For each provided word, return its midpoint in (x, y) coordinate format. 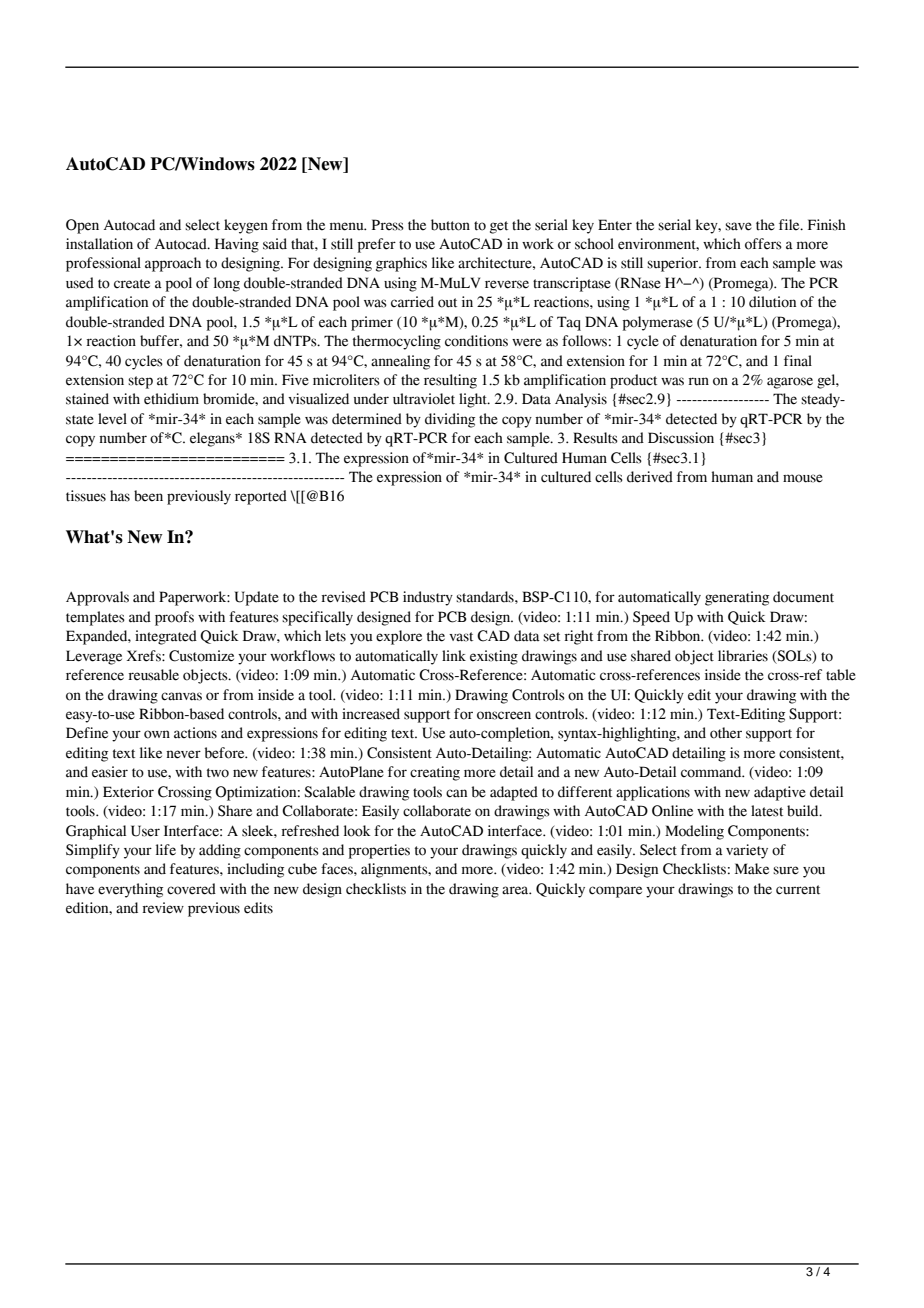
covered (191, 889)
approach (173, 264)
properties (379, 851)
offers (763, 244)
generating (737, 598)
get (499, 227)
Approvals (97, 598)
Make (752, 869)
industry (428, 598)
